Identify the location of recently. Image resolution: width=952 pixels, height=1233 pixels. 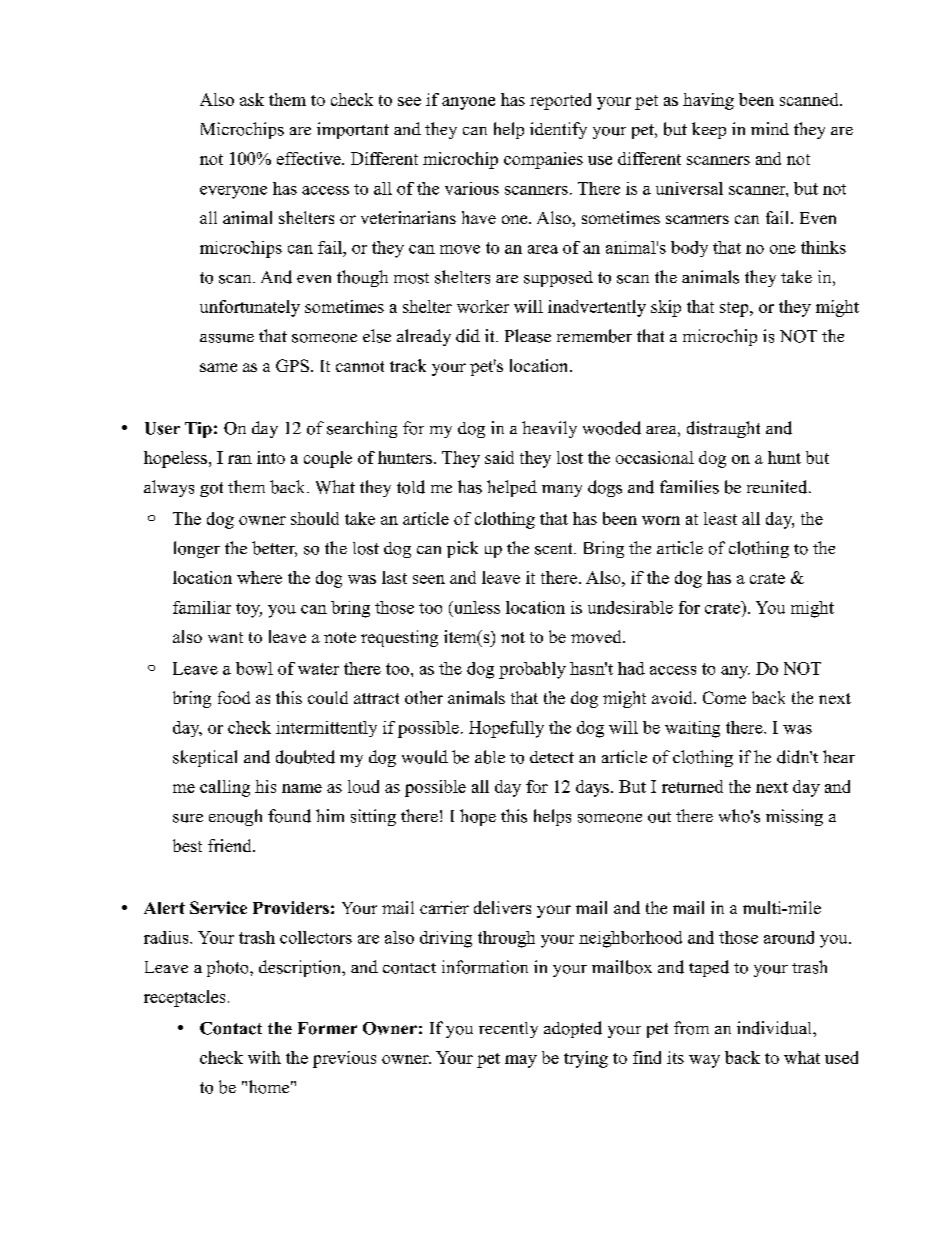
(508, 1030).
